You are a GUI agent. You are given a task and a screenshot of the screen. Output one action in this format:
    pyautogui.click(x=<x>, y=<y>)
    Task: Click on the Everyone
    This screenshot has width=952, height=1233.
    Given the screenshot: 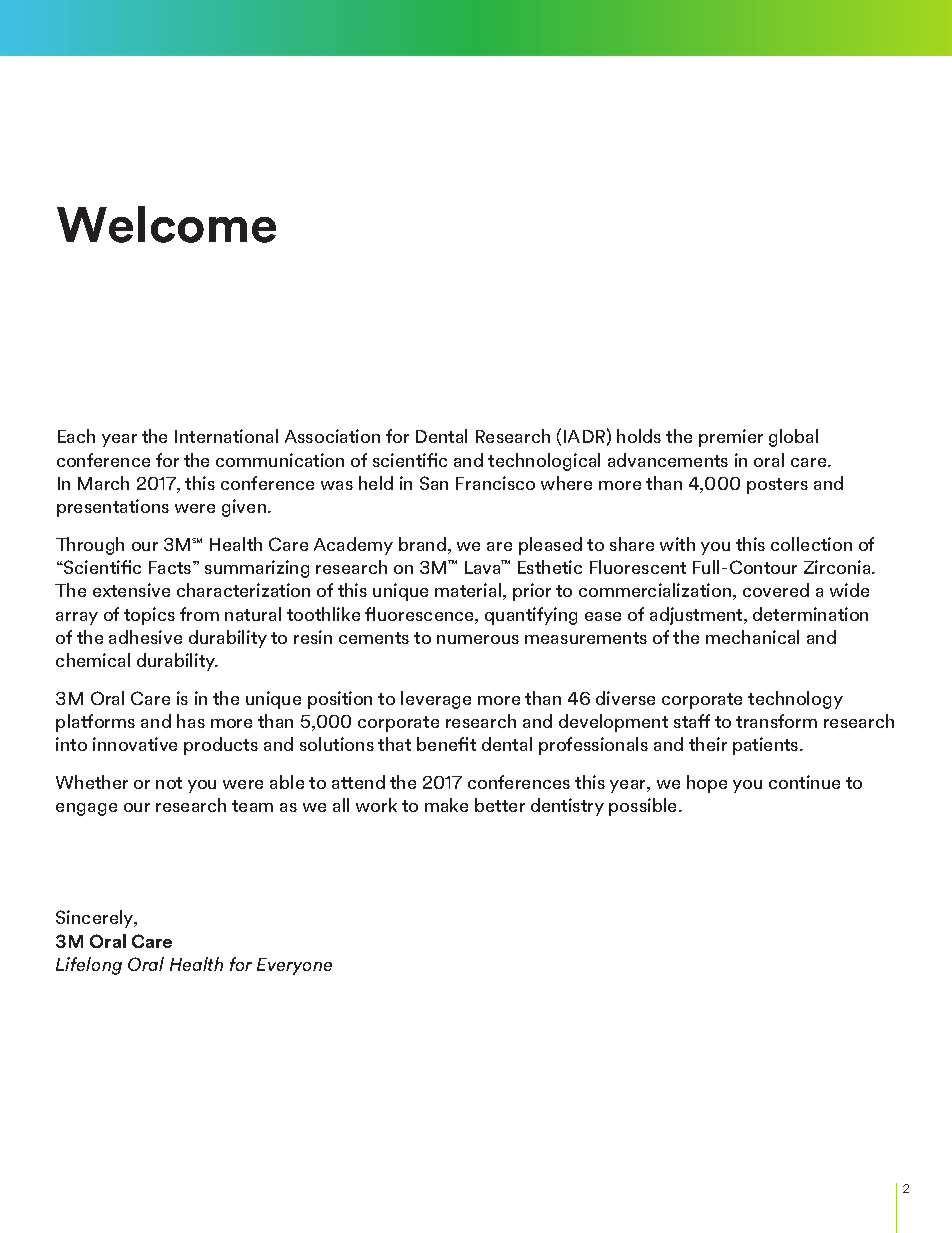 What is the action you would take?
    pyautogui.click(x=294, y=966)
